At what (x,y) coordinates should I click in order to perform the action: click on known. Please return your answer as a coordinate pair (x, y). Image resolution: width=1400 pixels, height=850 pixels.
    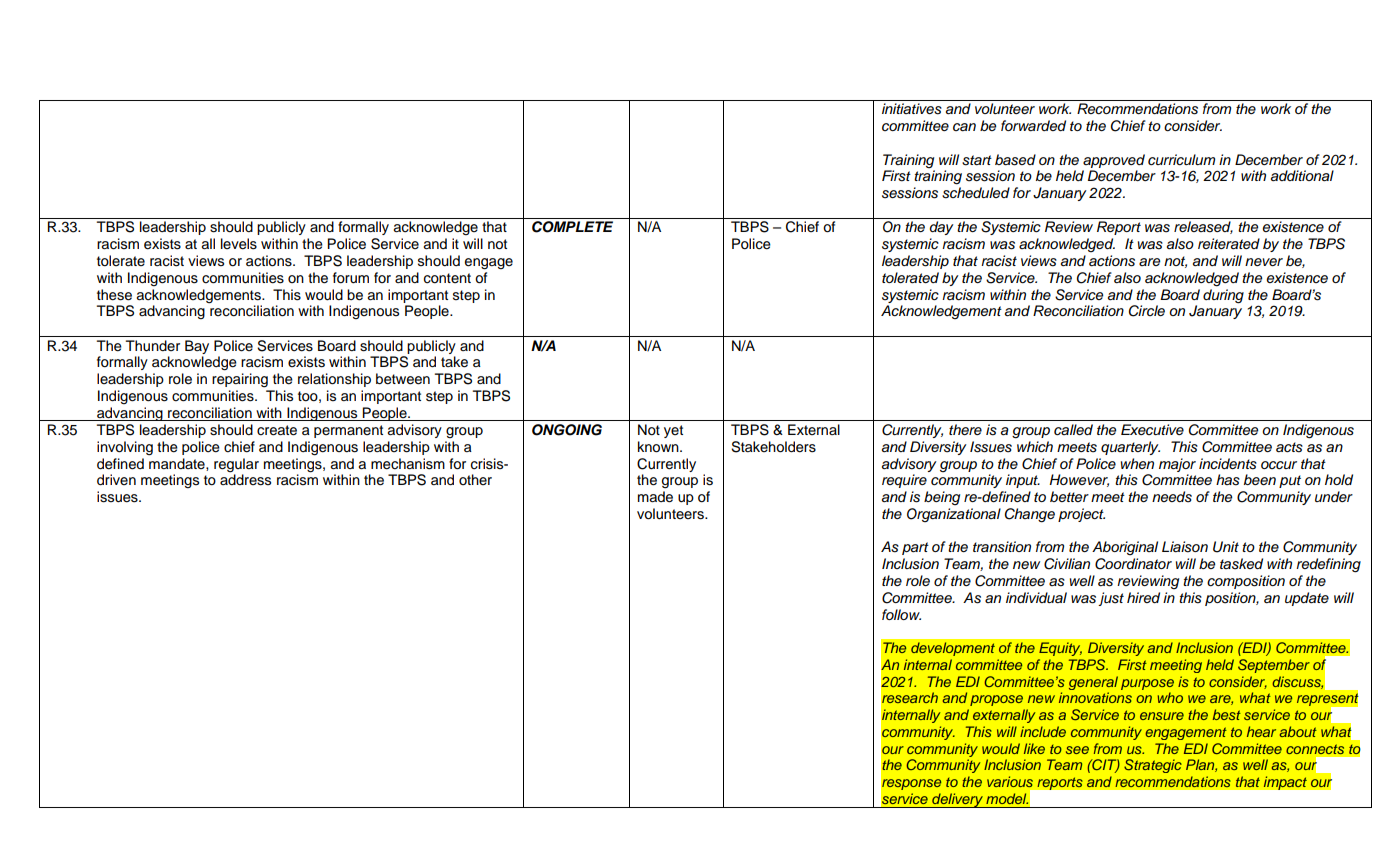
    Looking at the image, I should click on (659, 447).
